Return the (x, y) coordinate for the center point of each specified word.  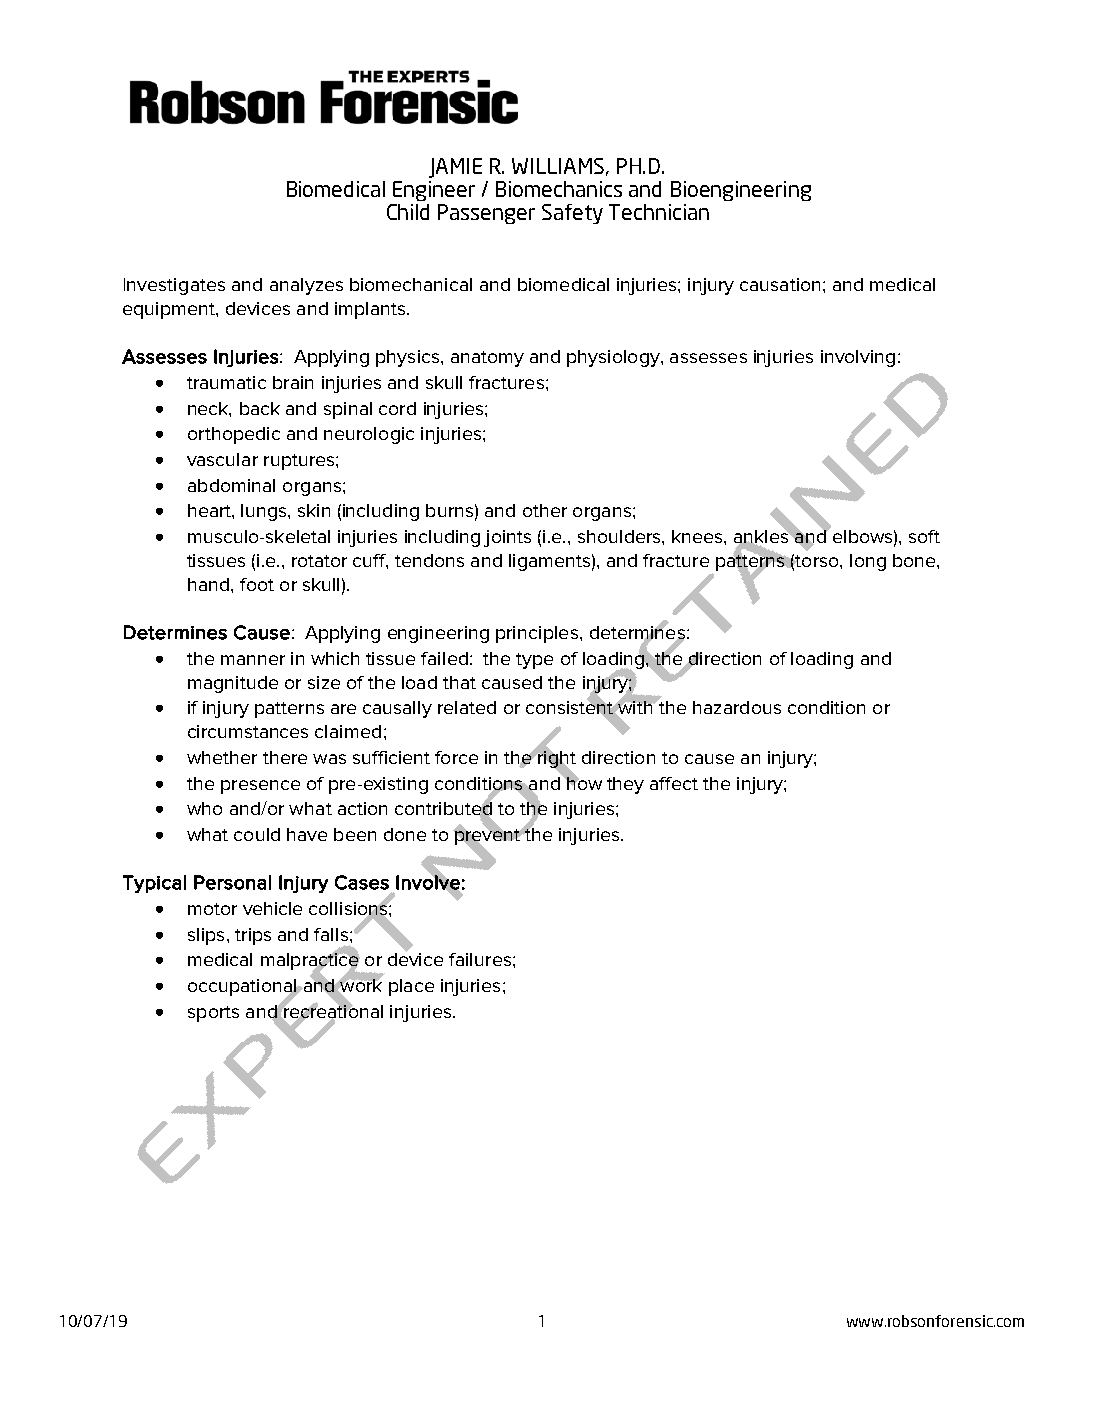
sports (213, 1014)
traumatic (226, 382)
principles (537, 634)
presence (260, 787)
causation (780, 284)
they (625, 785)
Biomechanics (559, 189)
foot (257, 584)
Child (408, 212)
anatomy (487, 359)
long (868, 562)
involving (858, 358)
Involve (428, 882)
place (411, 987)
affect (674, 783)
